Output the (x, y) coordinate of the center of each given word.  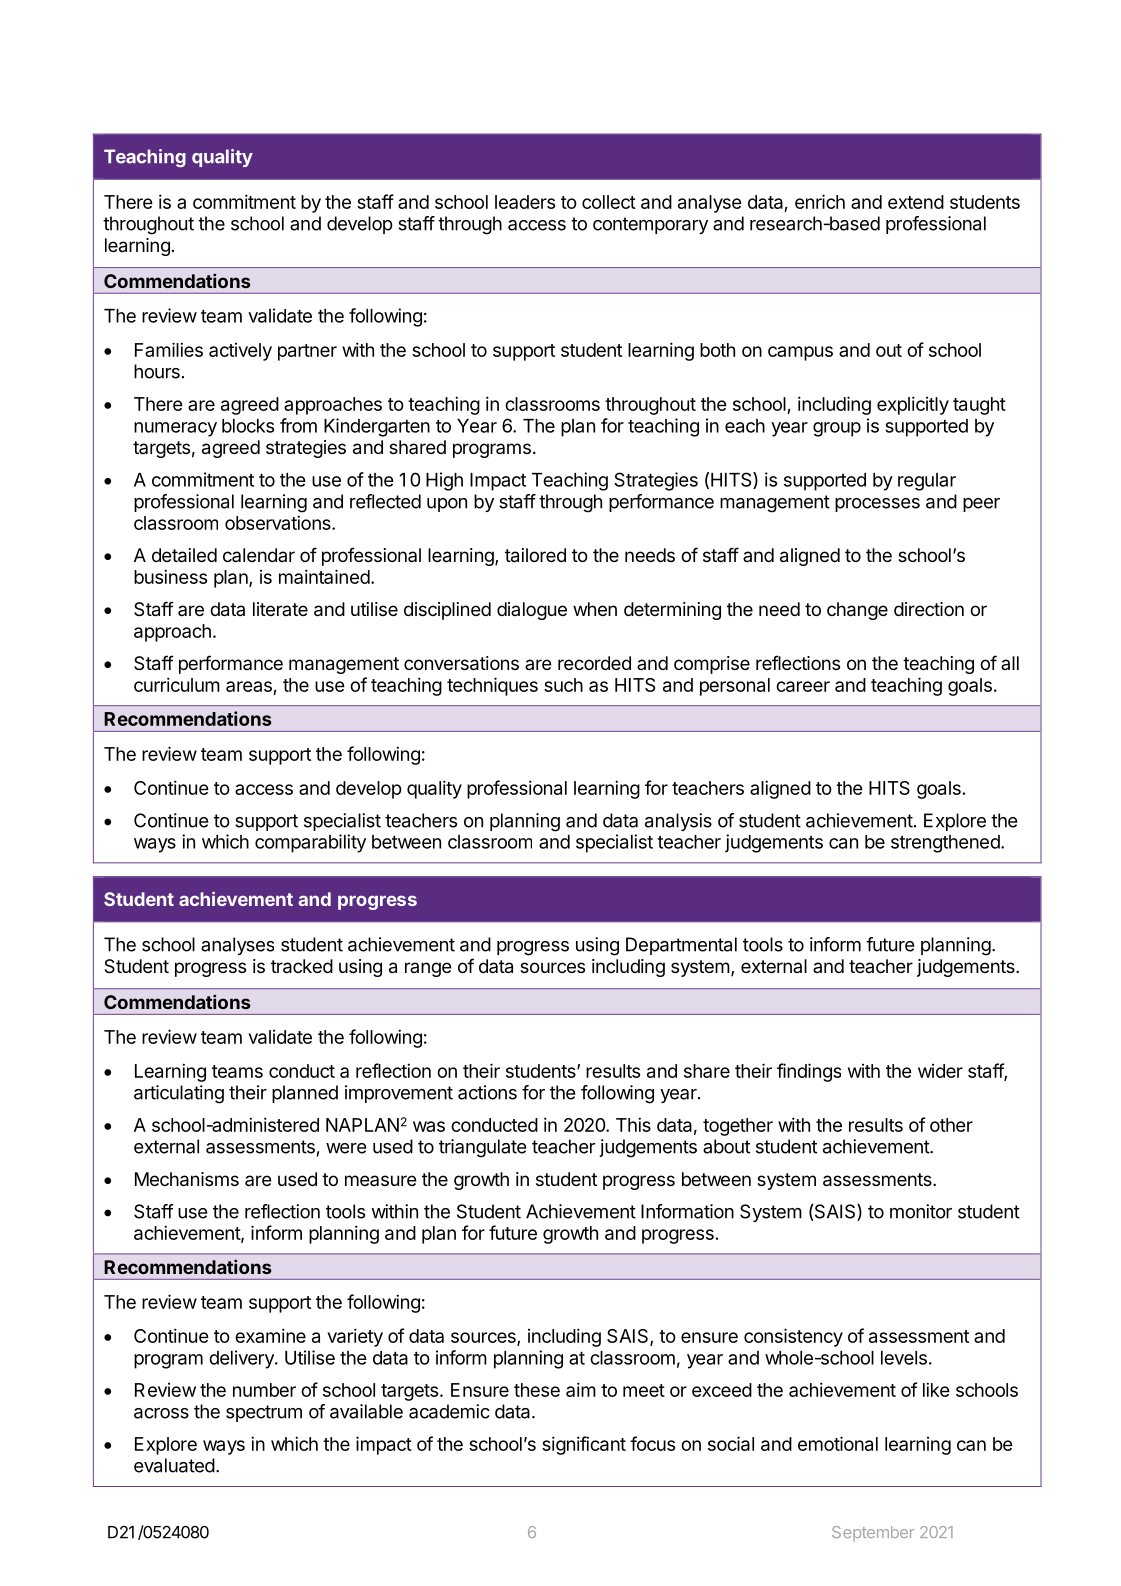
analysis (678, 822)
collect (609, 202)
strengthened (945, 844)
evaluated (174, 1465)
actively (240, 352)
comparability (310, 843)
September (873, 1533)
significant (584, 1445)
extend (916, 202)
